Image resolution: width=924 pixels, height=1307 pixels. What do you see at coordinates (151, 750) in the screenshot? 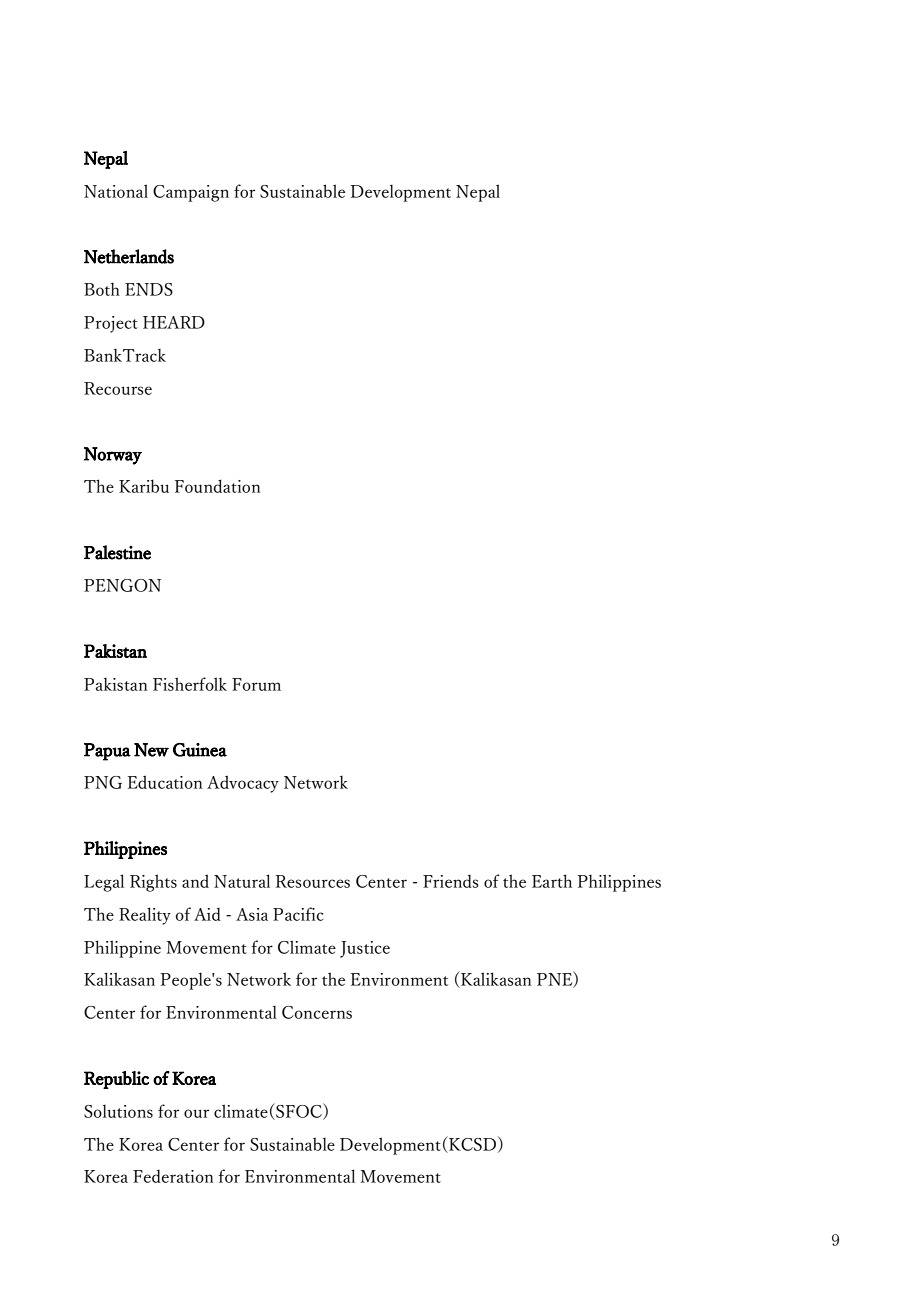
I see `New` at bounding box center [151, 750].
